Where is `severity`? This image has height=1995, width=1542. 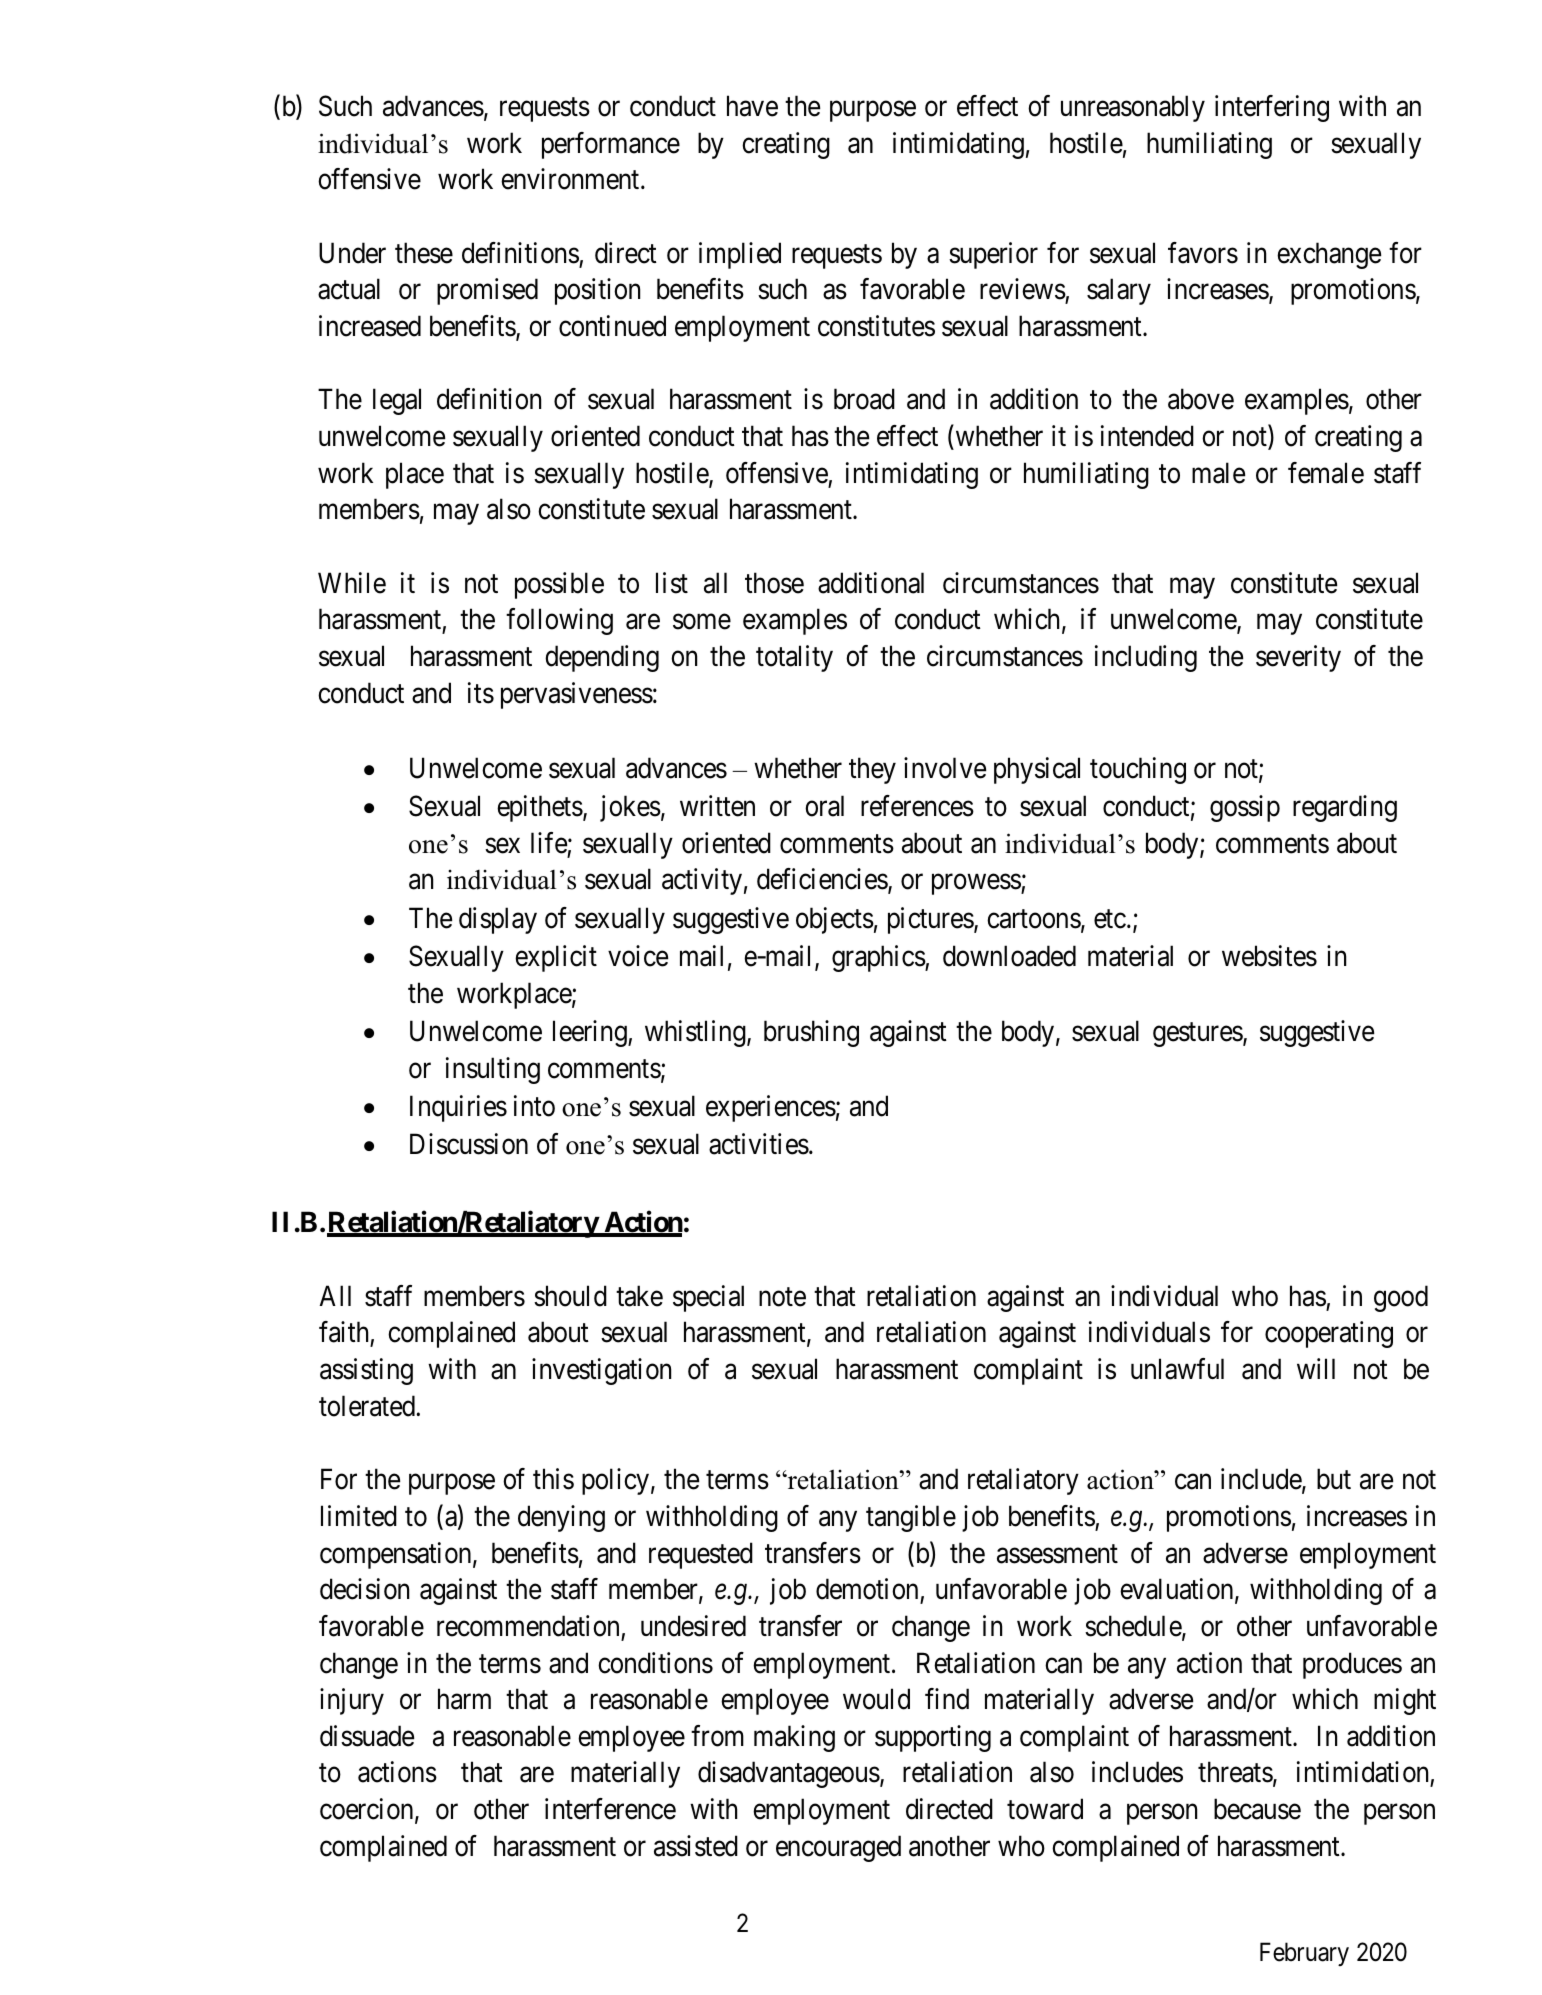
severity is located at coordinates (1298, 658).
